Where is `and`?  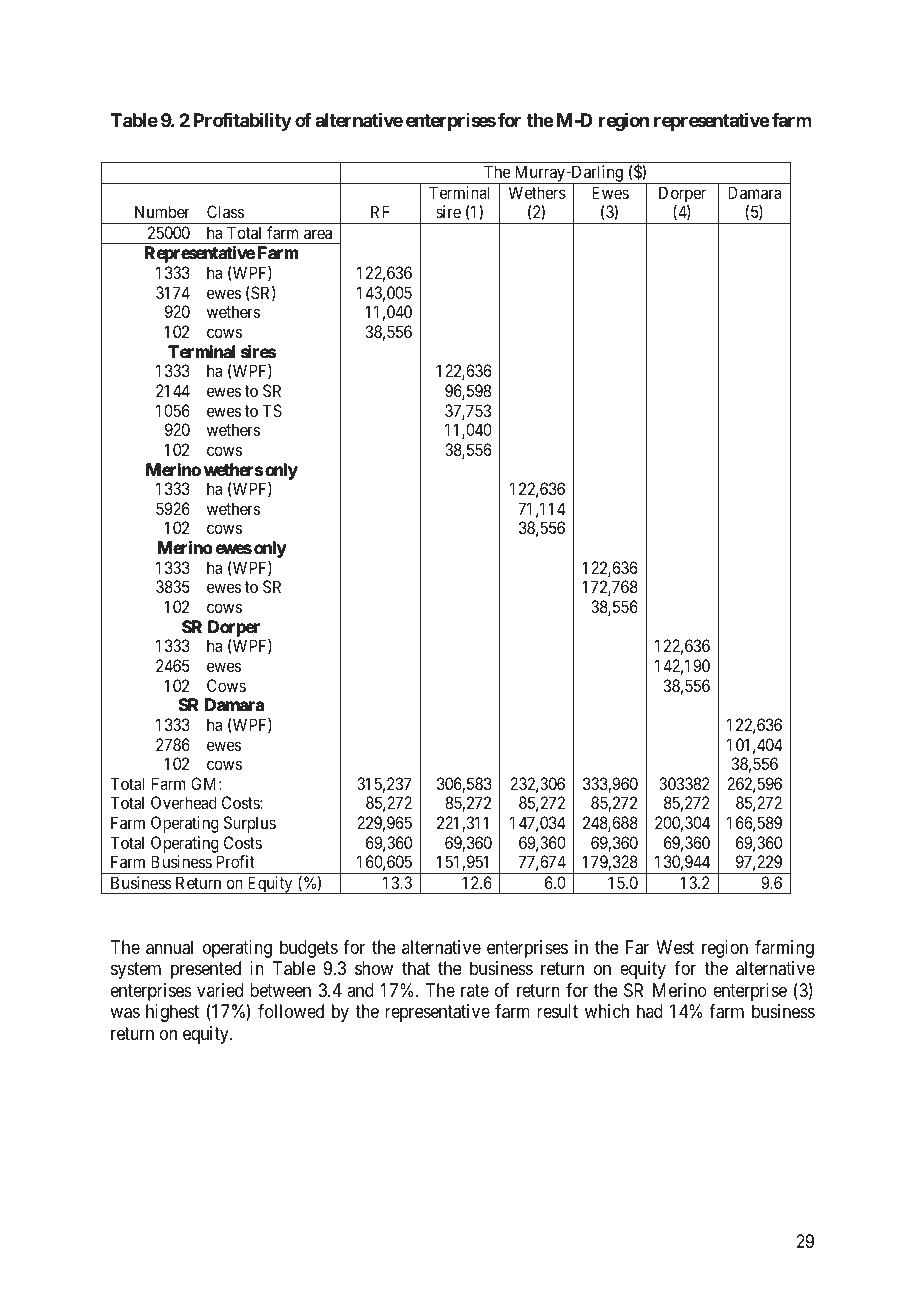 and is located at coordinates (360, 990).
